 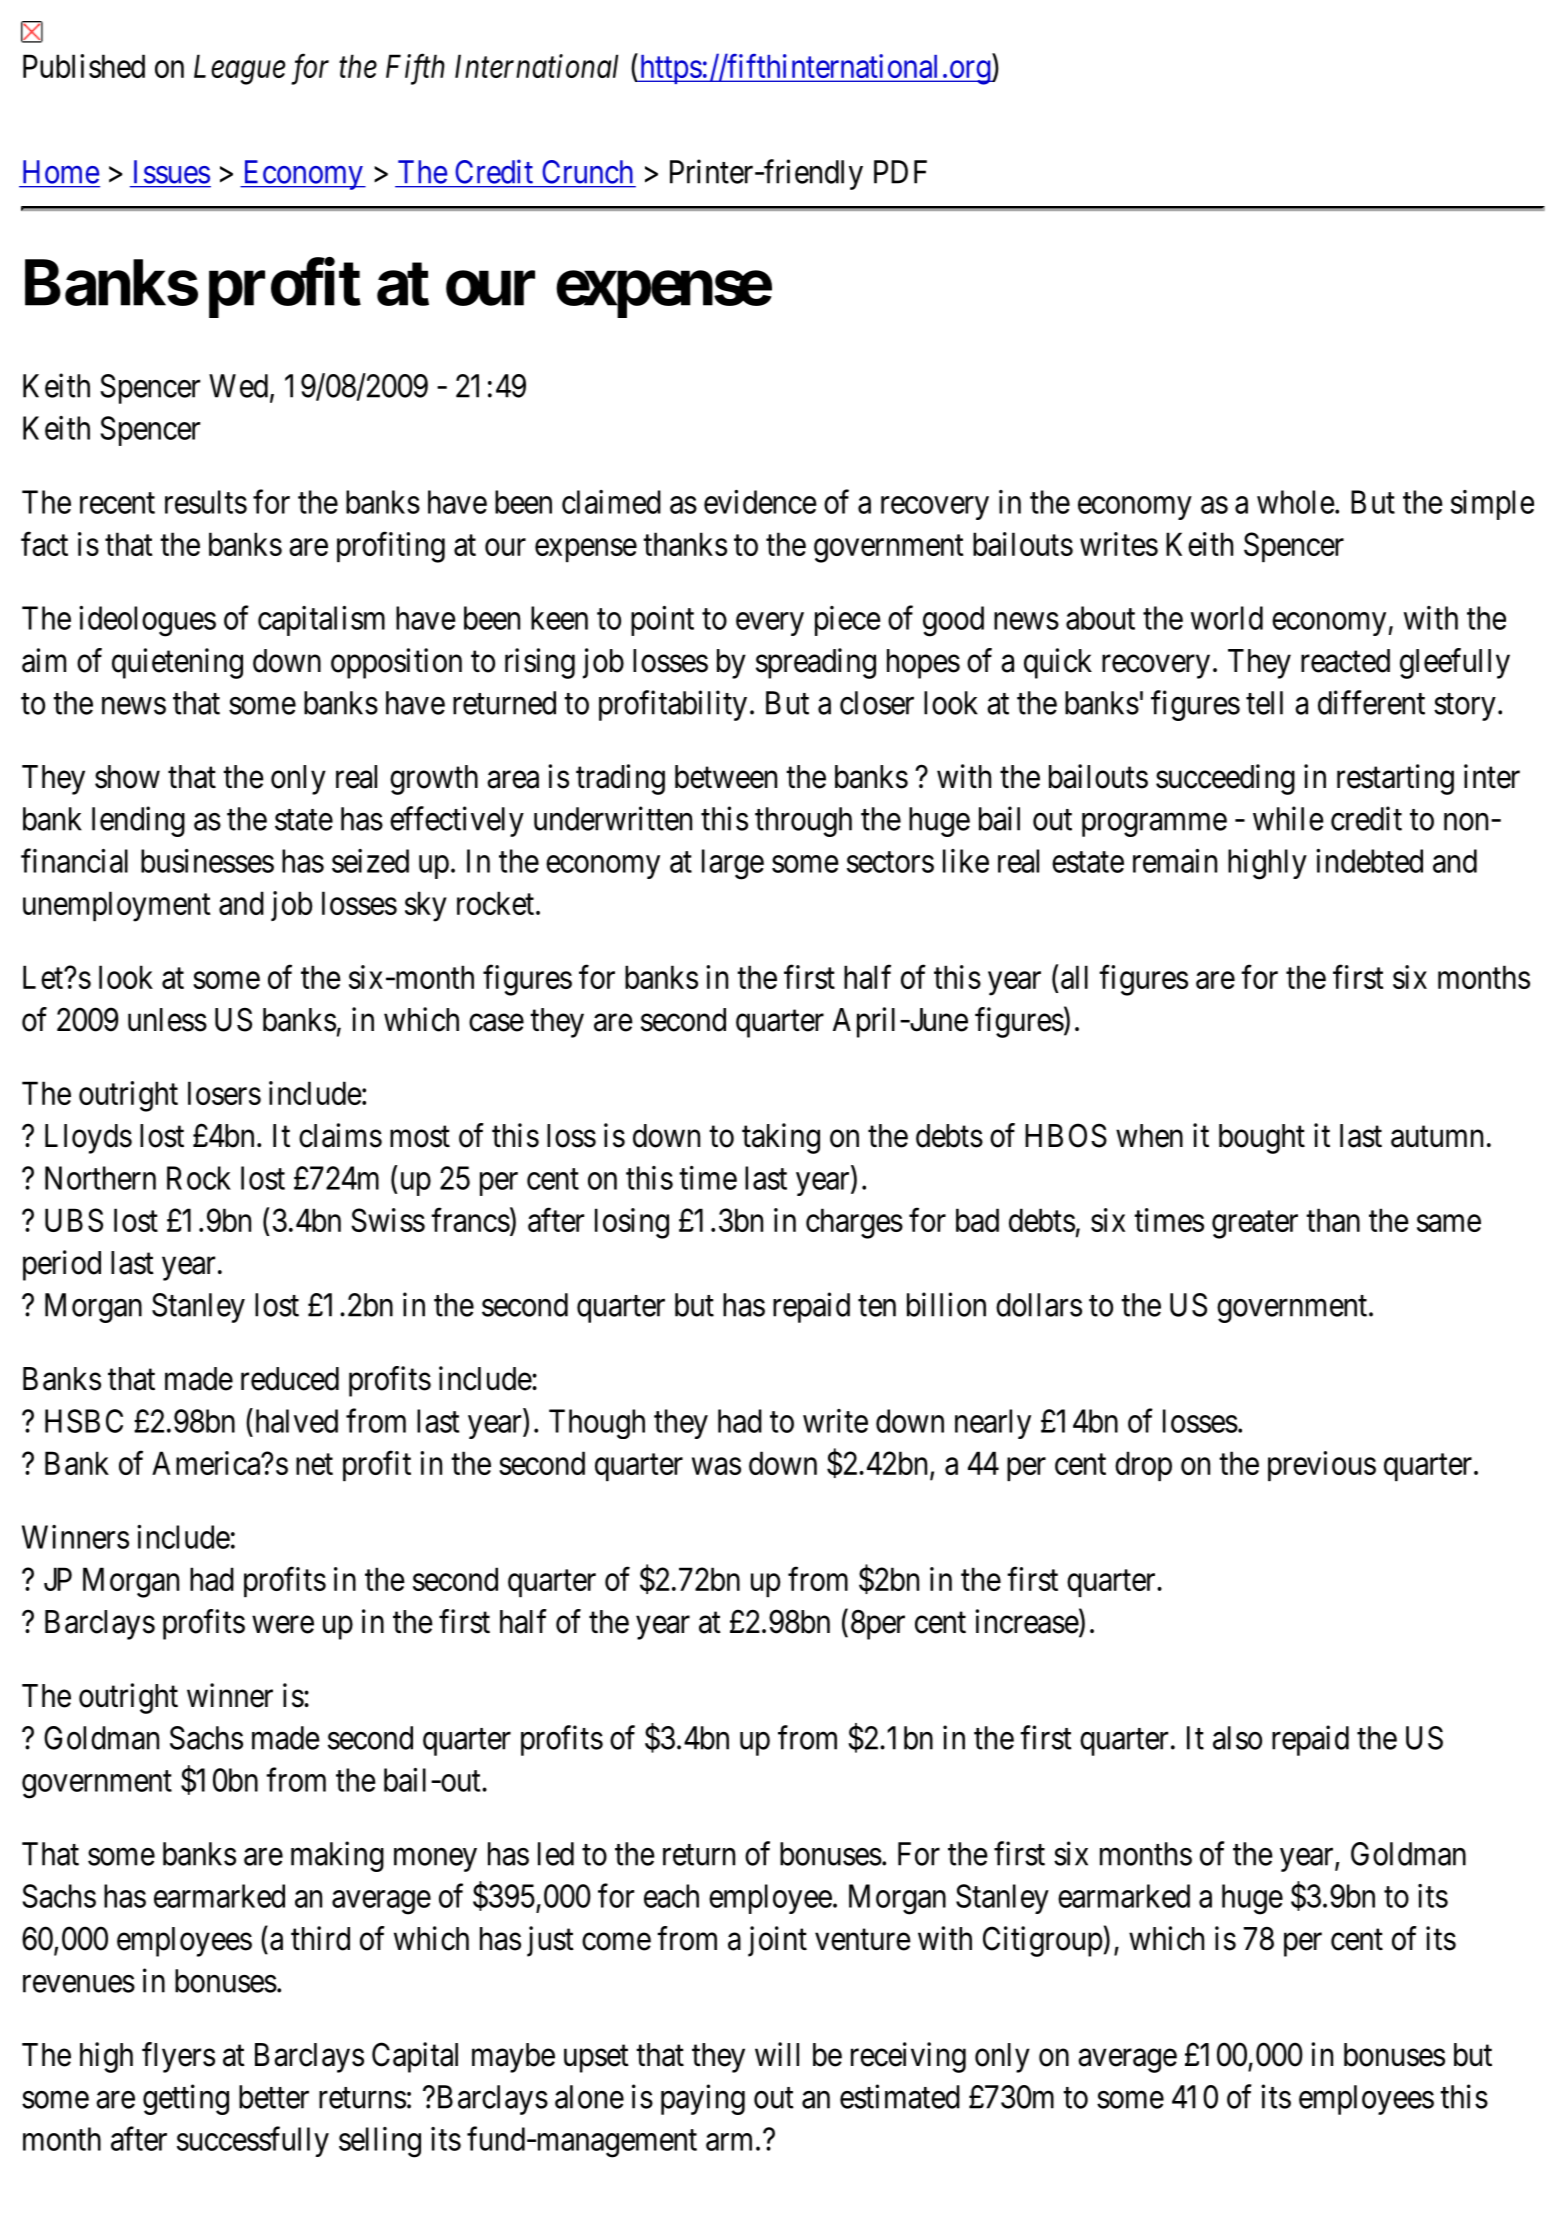 What do you see at coordinates (1043, 1941) in the screenshot?
I see `Citigroup` at bounding box center [1043, 1941].
